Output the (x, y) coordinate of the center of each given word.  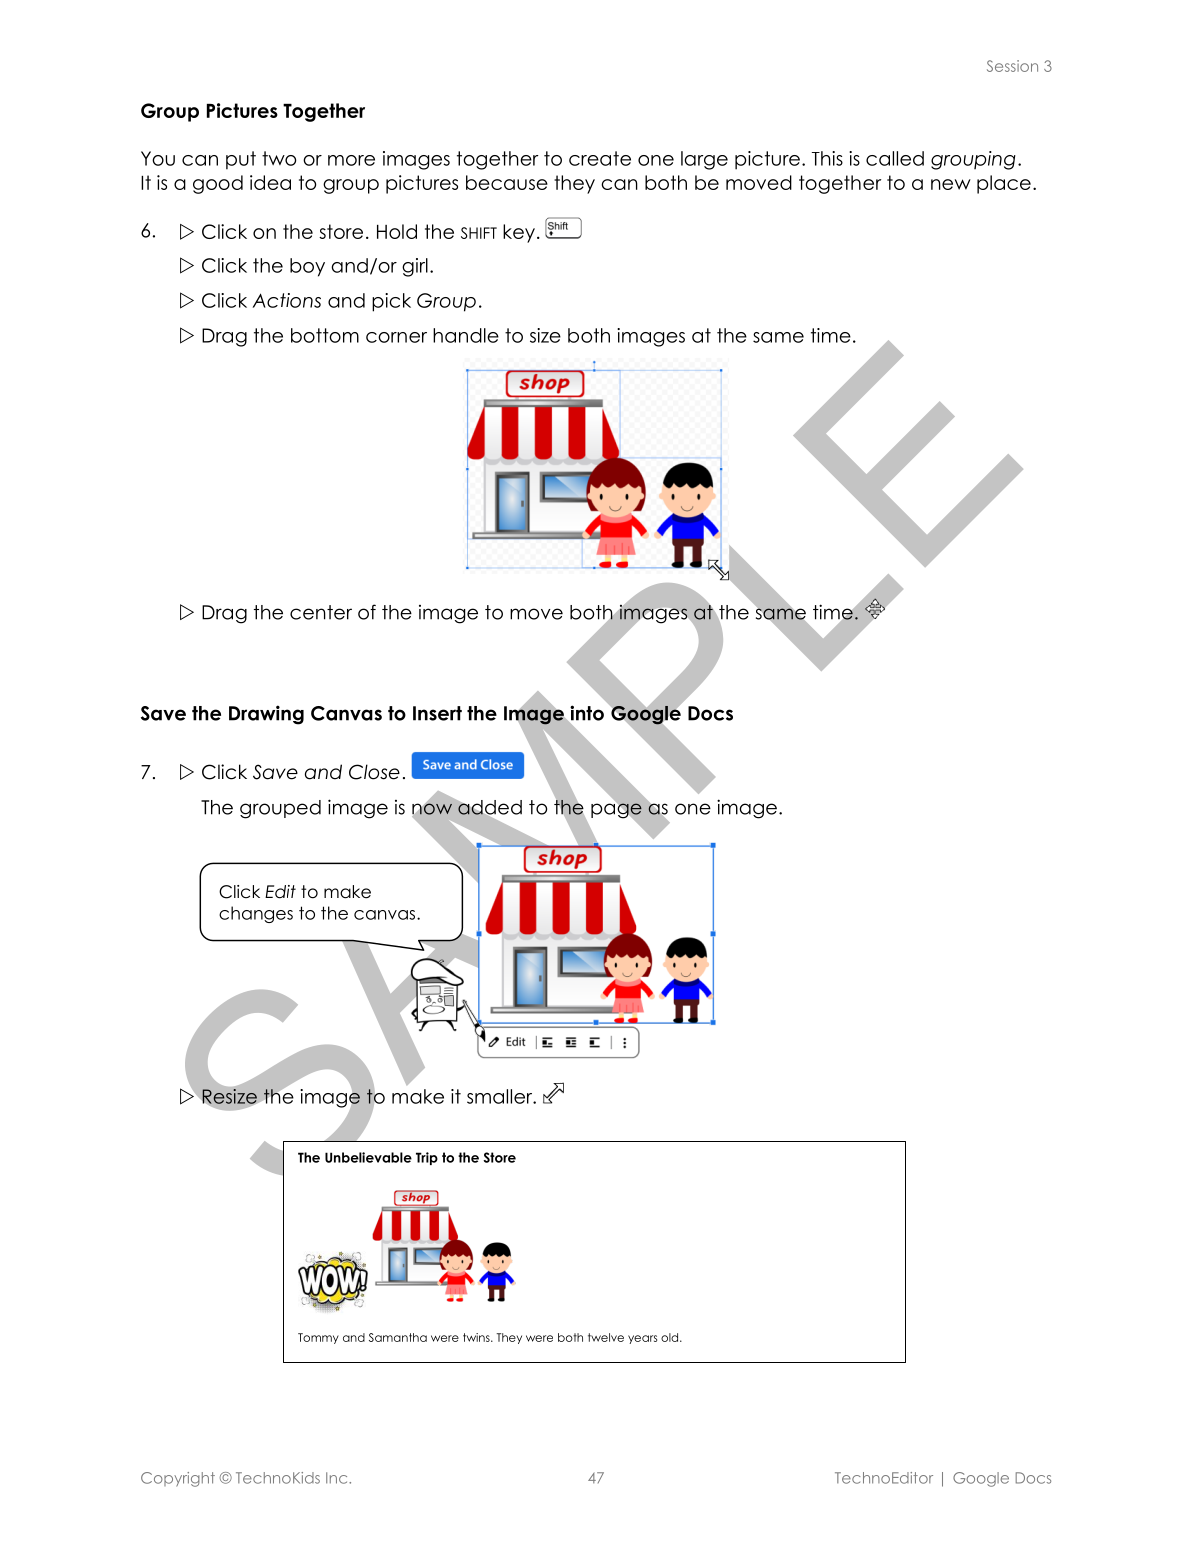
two (279, 158)
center (321, 612)
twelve (606, 1337)
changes (256, 914)
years (642, 1339)
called (895, 158)
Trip (427, 1158)
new (951, 184)
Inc (338, 1478)
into (586, 714)
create (600, 158)
